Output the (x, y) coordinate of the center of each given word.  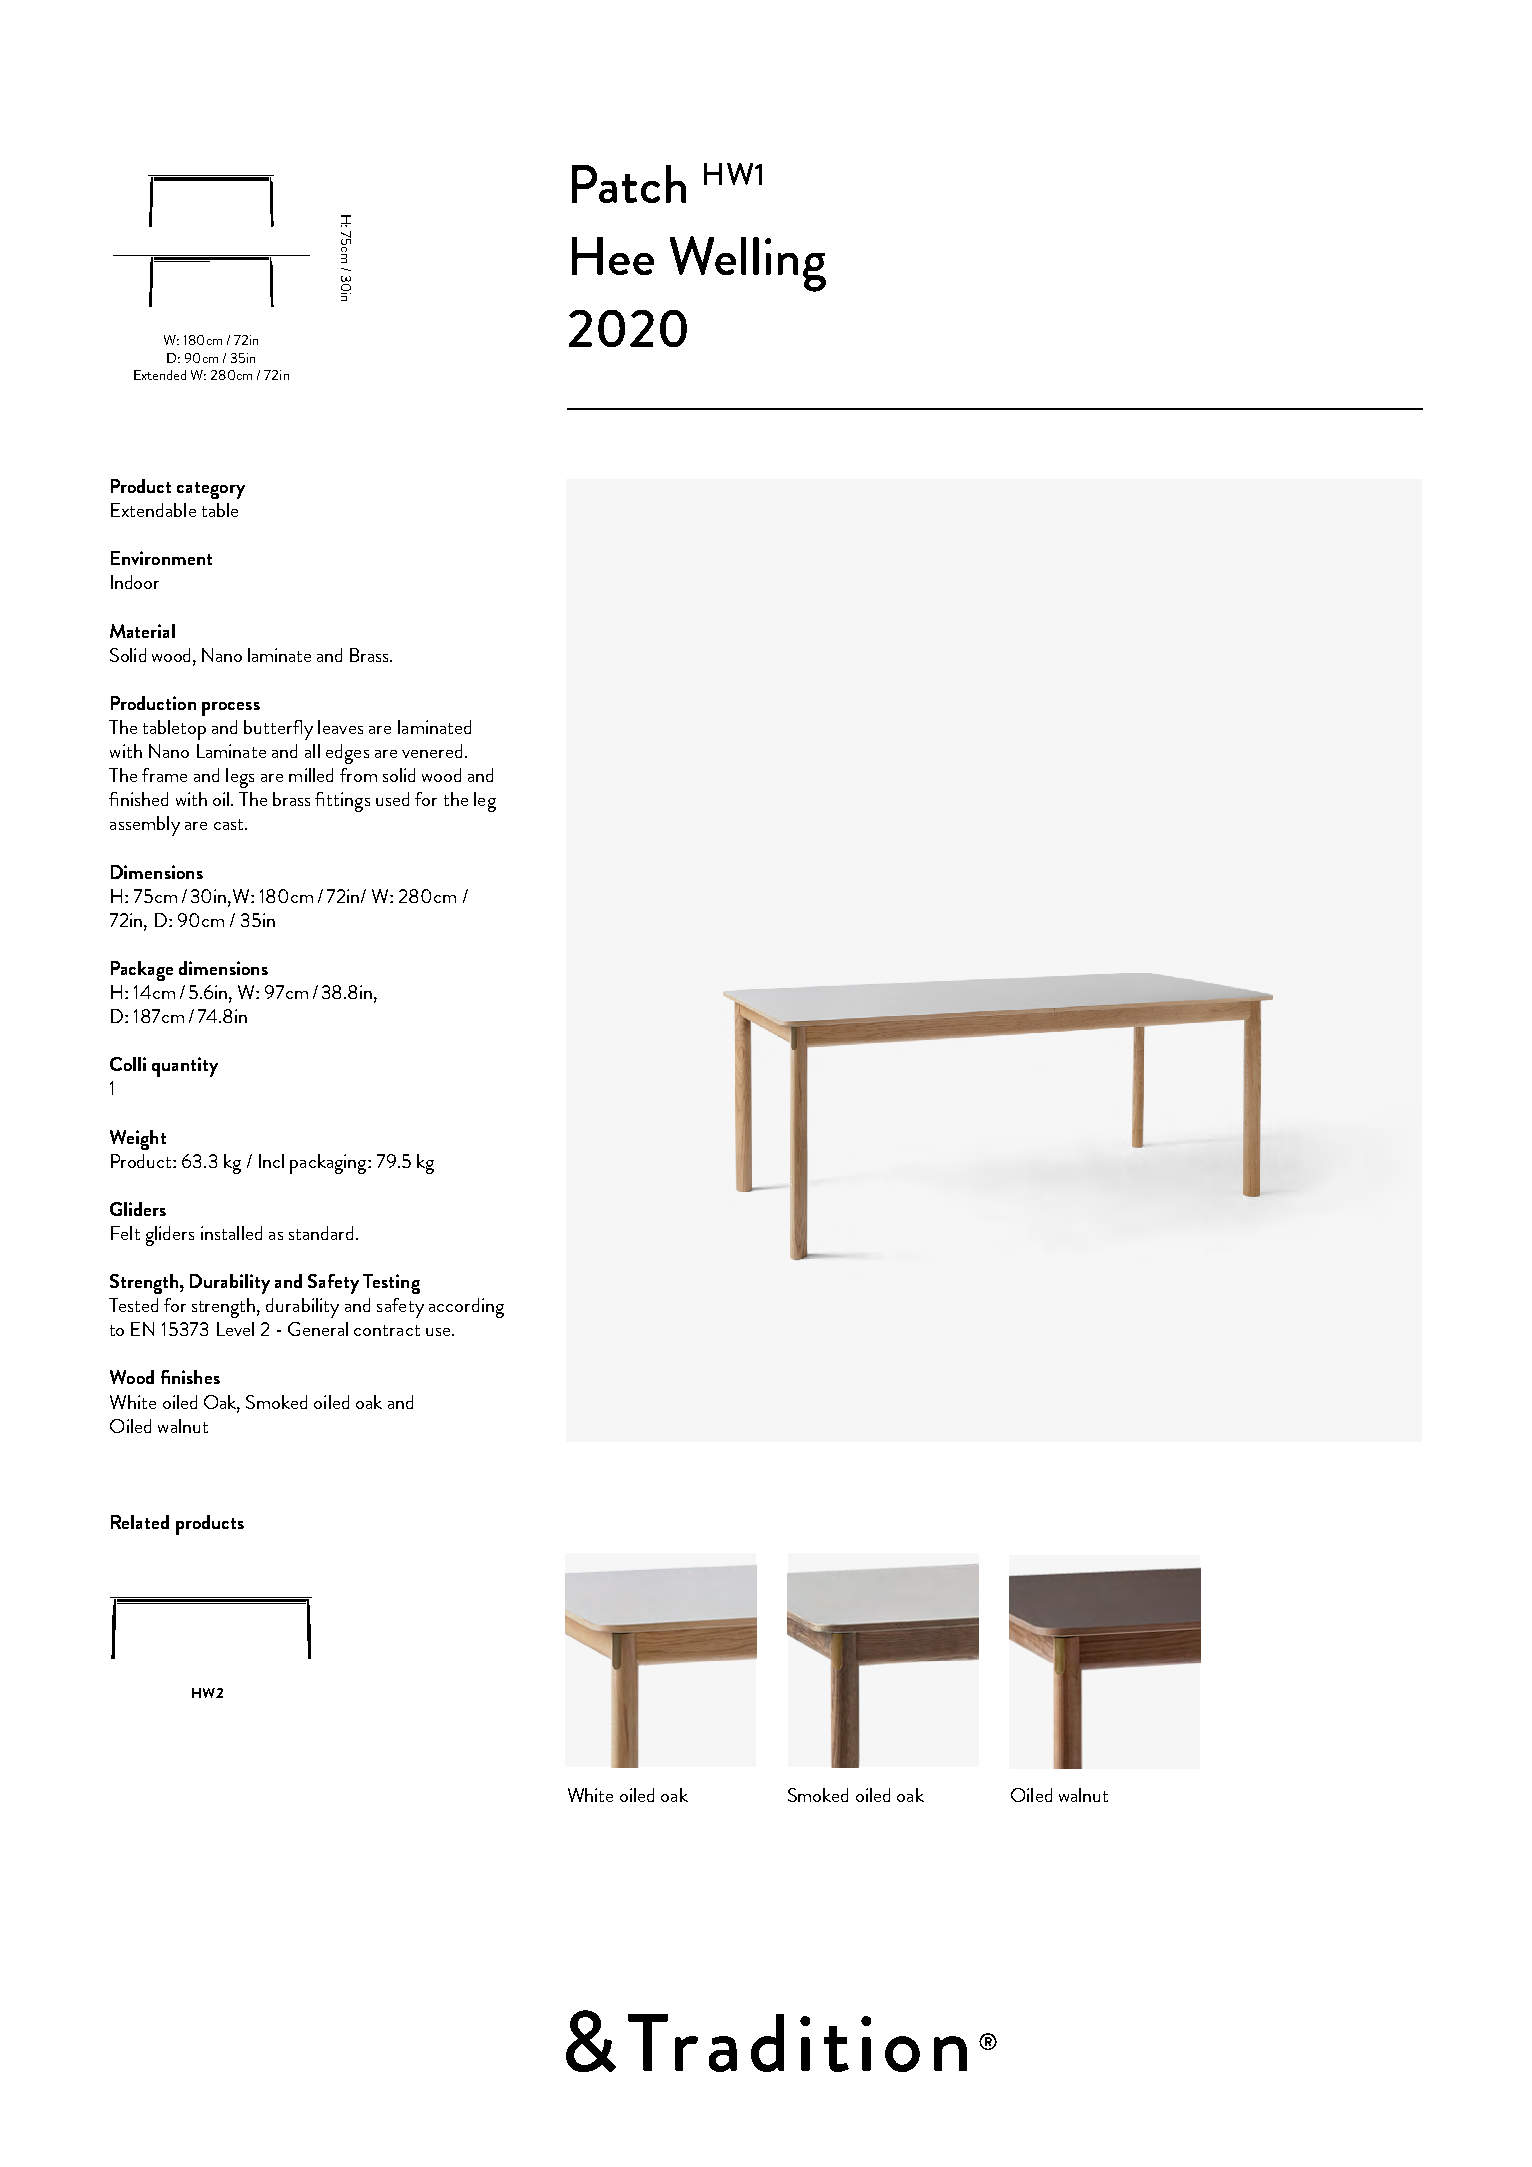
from (358, 775)
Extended (160, 375)
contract (387, 1330)
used (392, 799)
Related (140, 1522)
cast (230, 824)
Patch (629, 184)
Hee (613, 256)
